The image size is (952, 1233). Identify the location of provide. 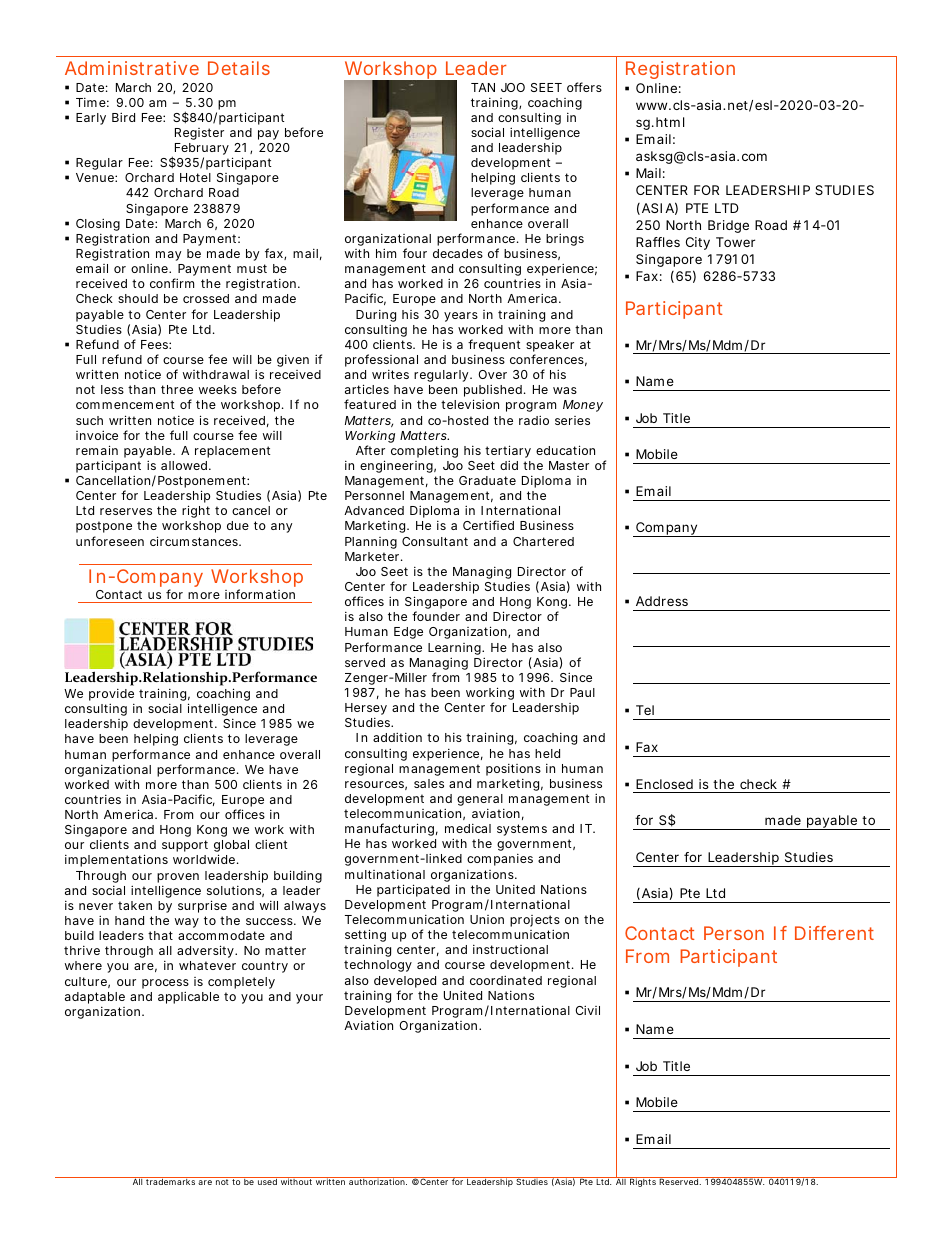
(111, 696).
